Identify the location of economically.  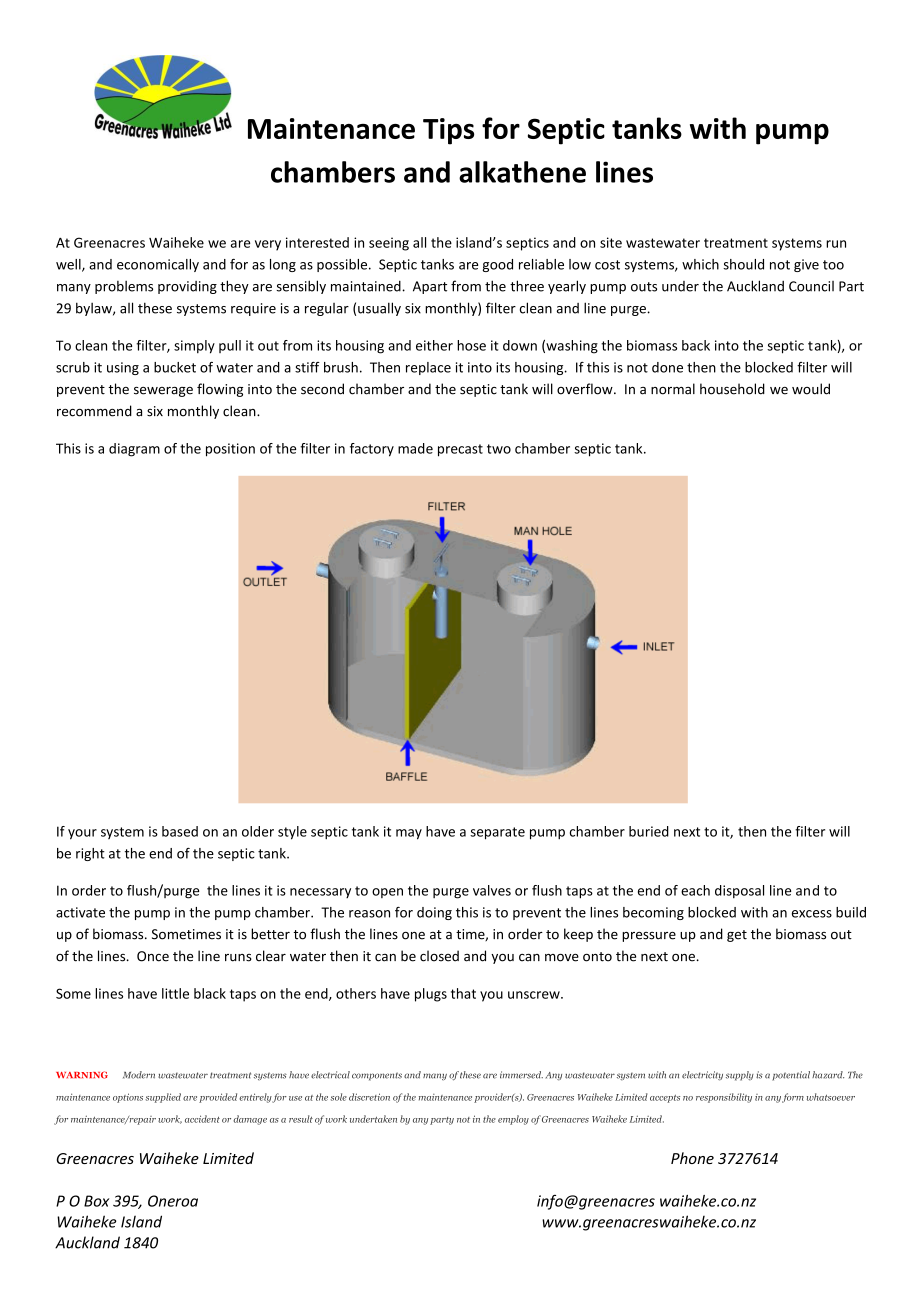
(158, 265).
